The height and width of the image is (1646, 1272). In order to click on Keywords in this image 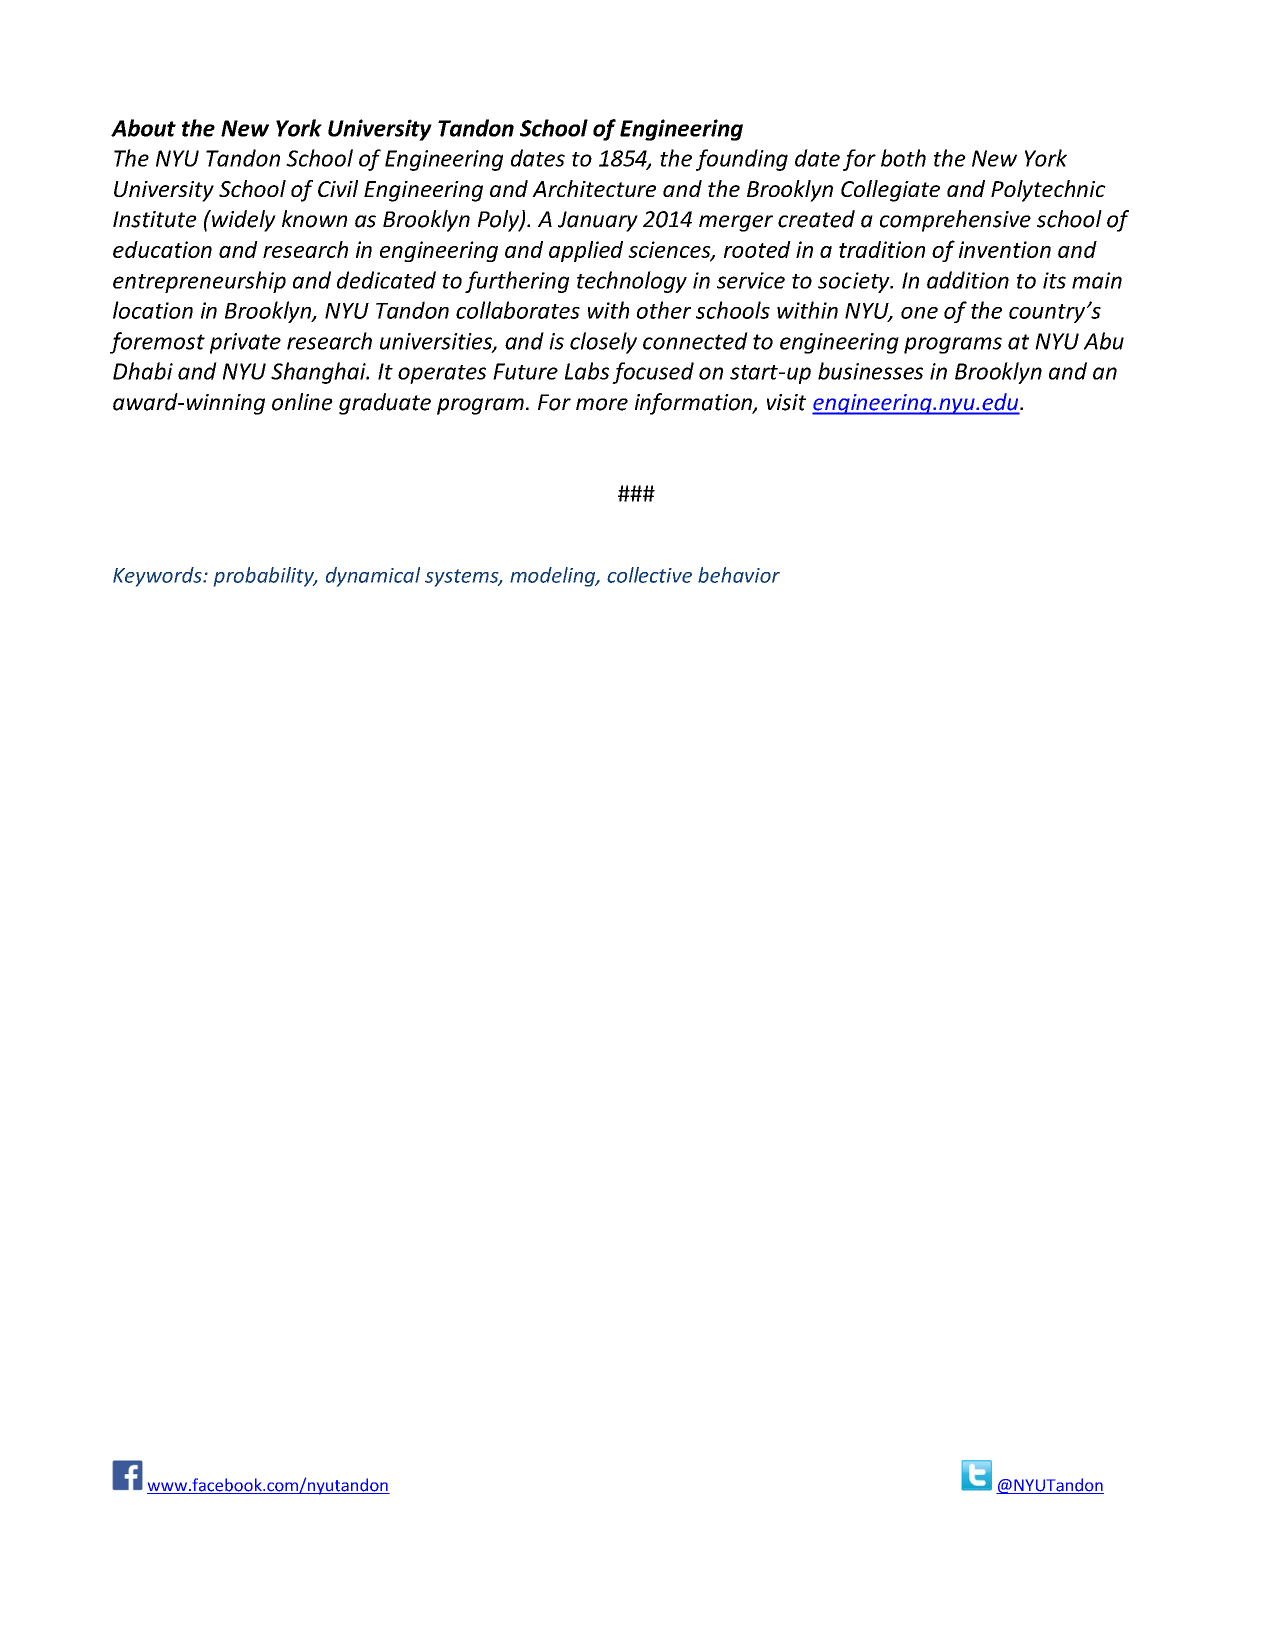, I will do `click(158, 577)`.
